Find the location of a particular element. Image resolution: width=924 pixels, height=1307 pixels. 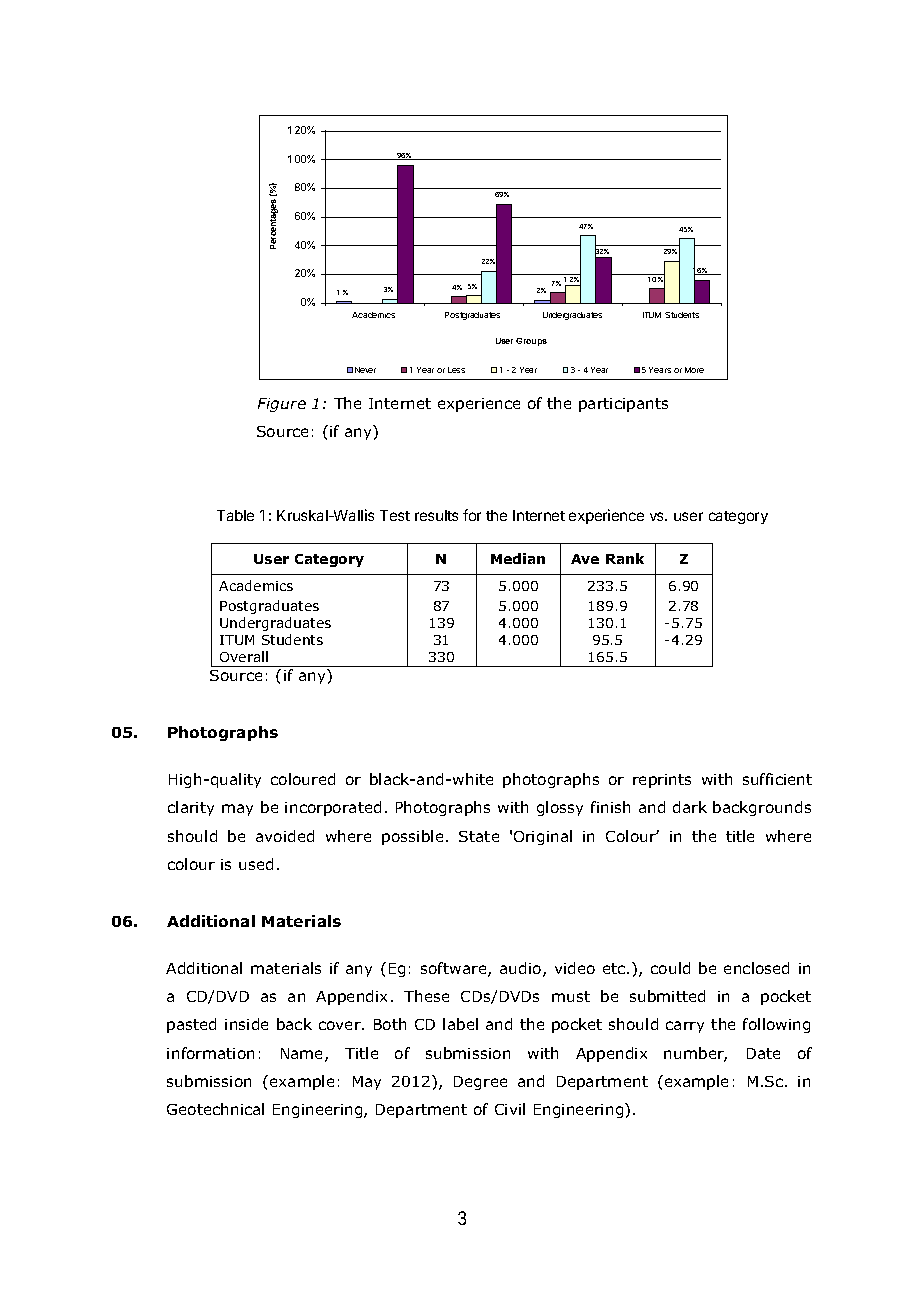

Figure is located at coordinates (282, 405).
